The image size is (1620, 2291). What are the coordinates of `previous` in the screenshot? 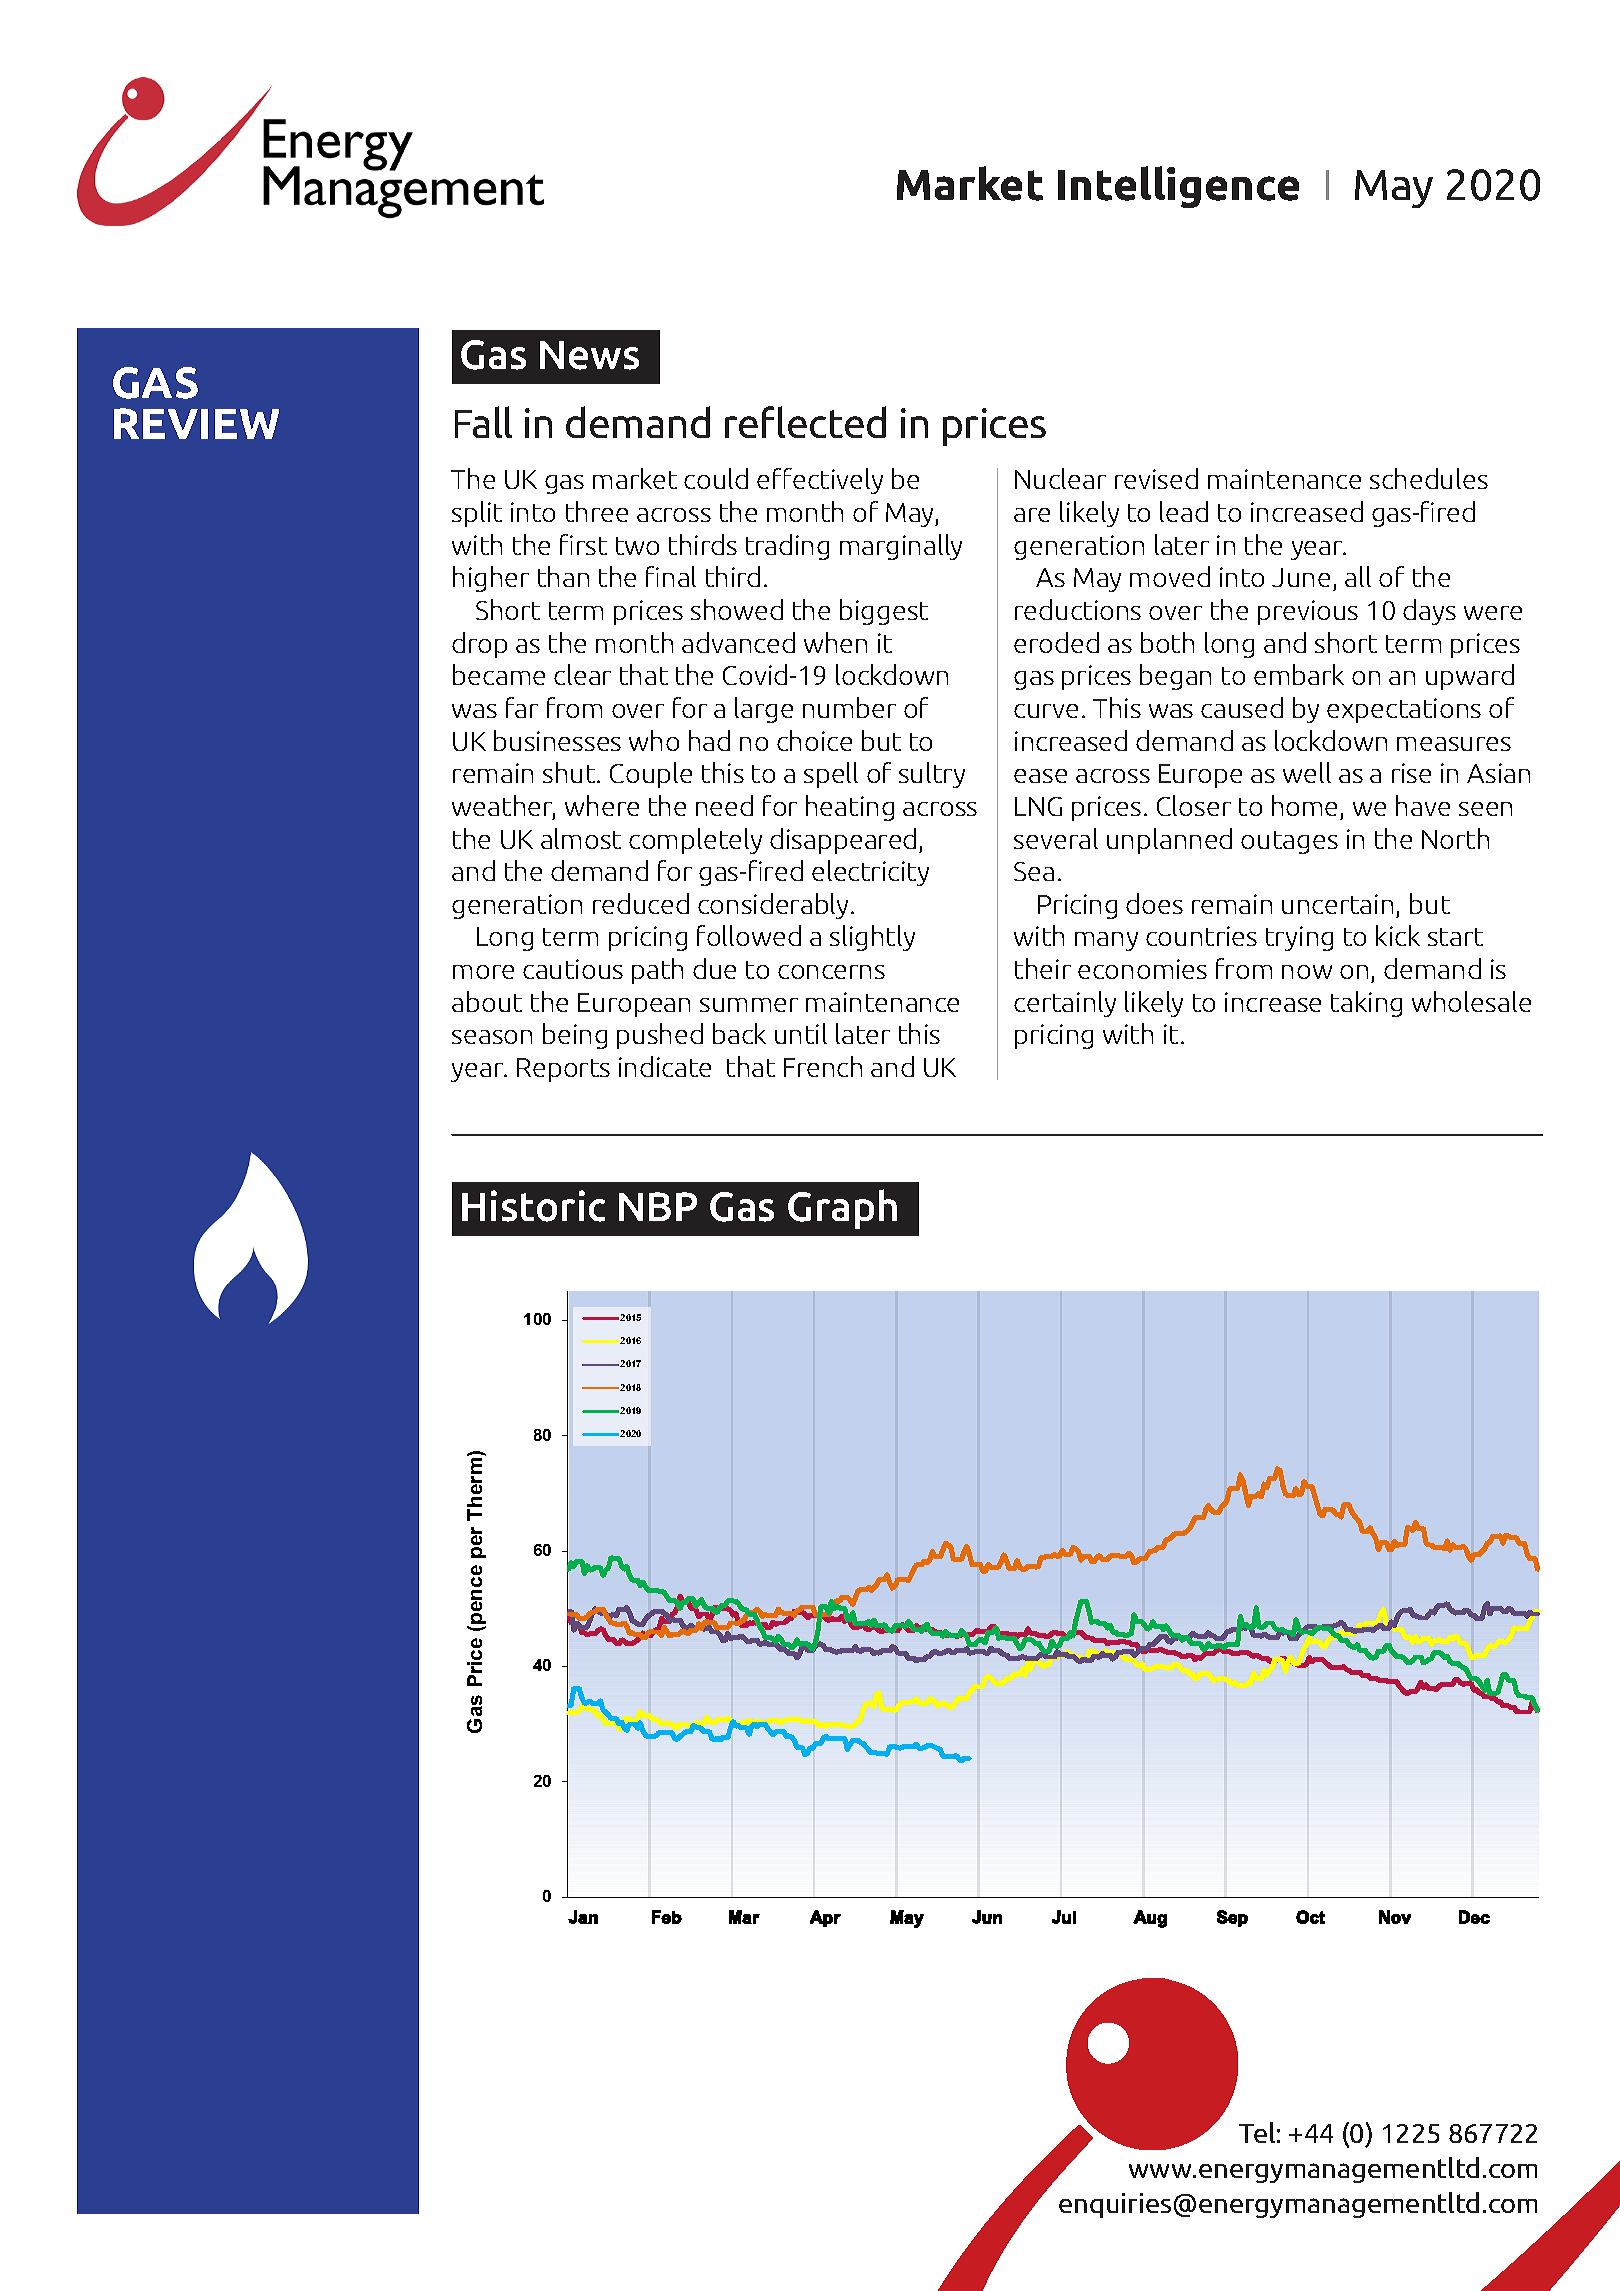 It's located at (1308, 612).
